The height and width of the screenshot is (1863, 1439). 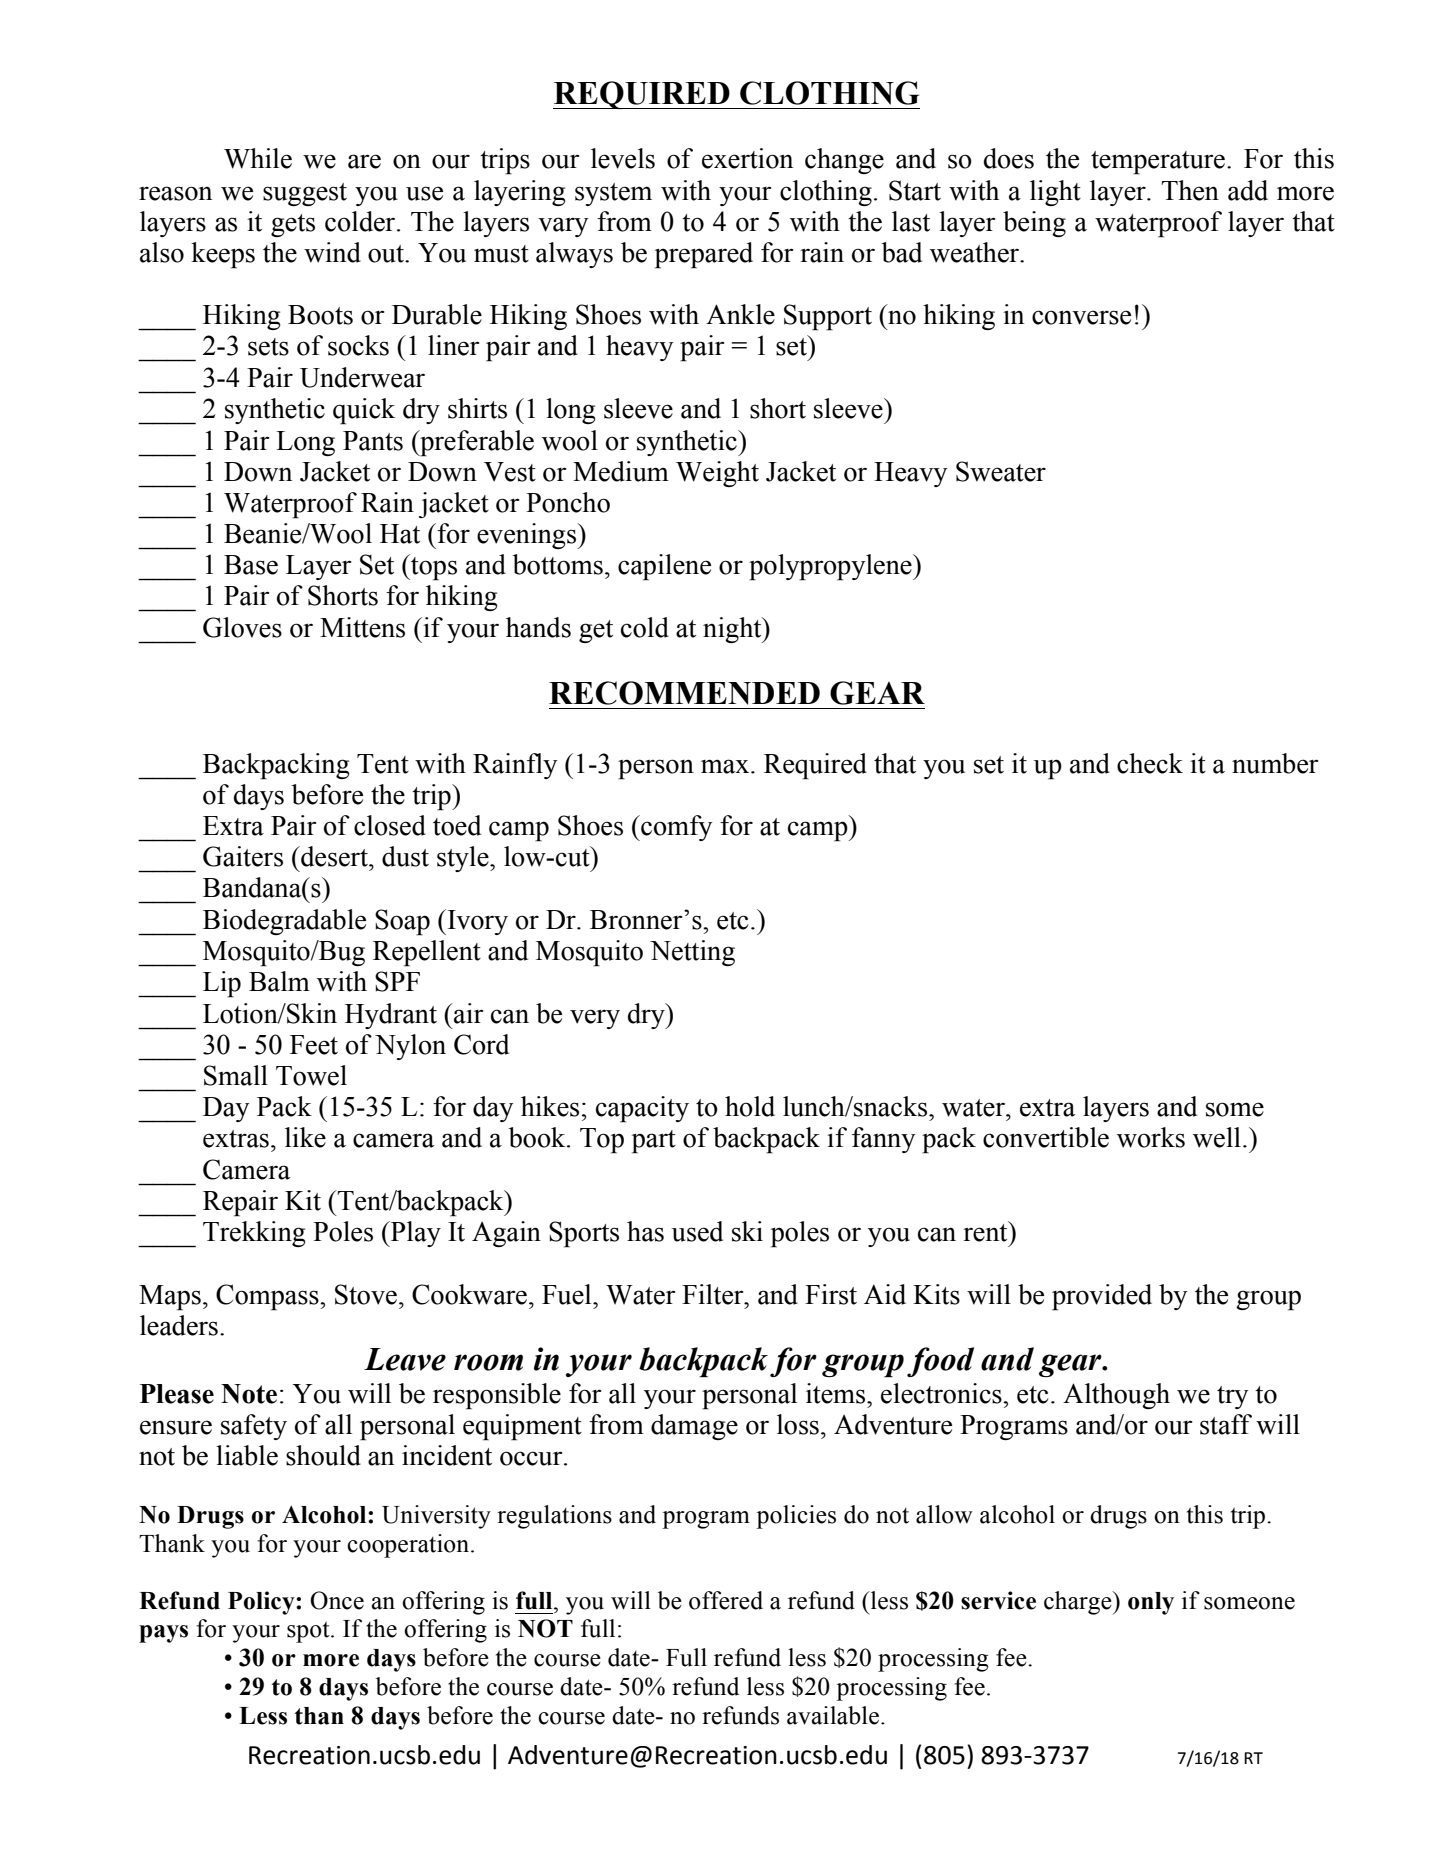 I want to click on offered, so click(x=726, y=1600).
